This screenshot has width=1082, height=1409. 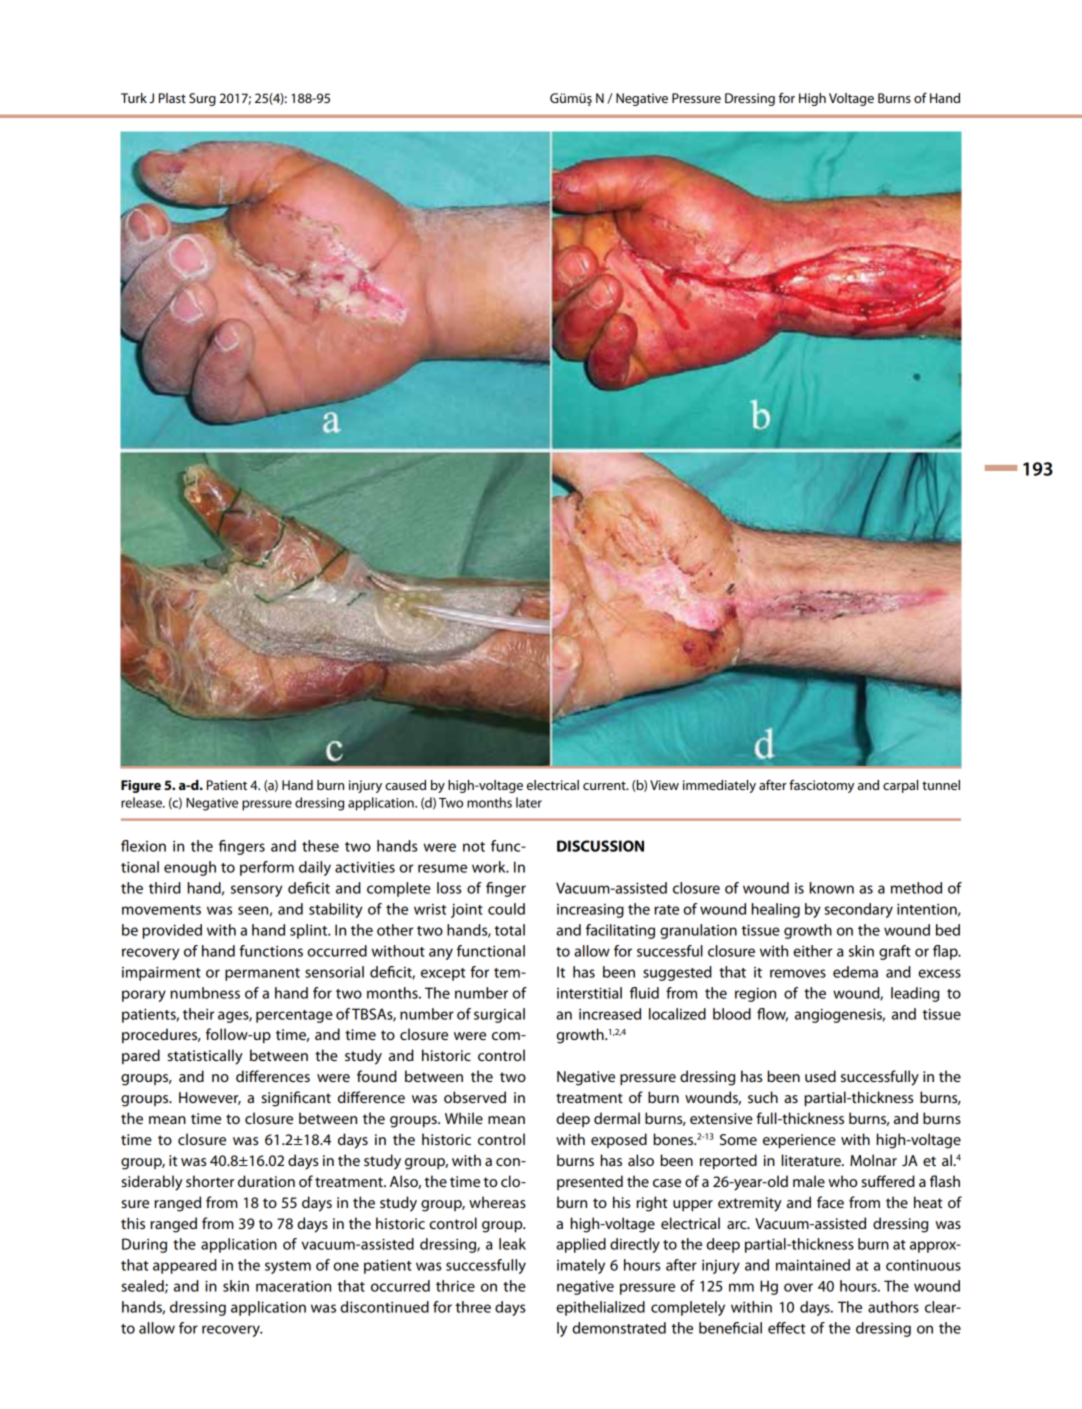 I want to click on carpal, so click(x=900, y=786).
